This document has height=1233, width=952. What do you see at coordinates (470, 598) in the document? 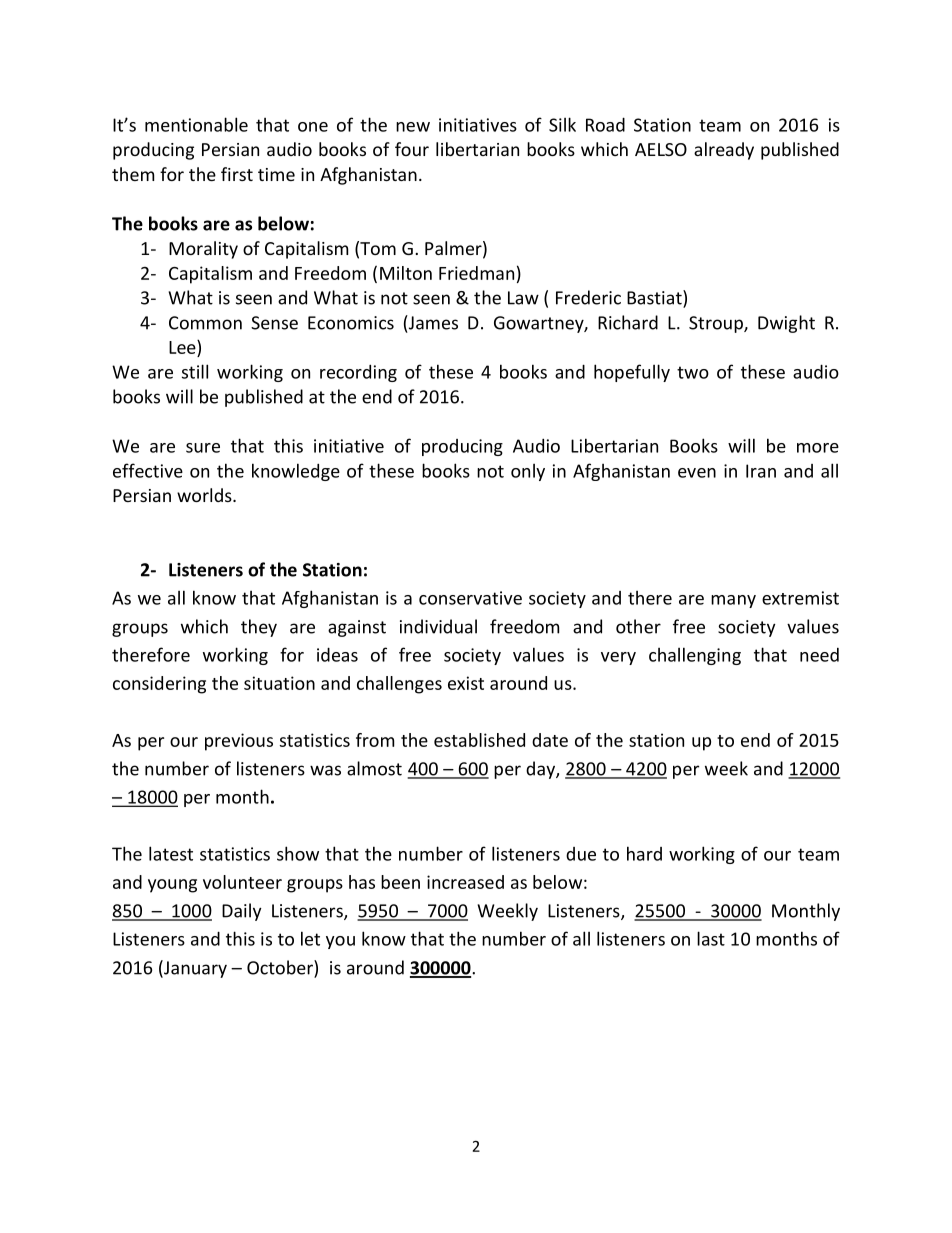
I see `conservative` at bounding box center [470, 598].
